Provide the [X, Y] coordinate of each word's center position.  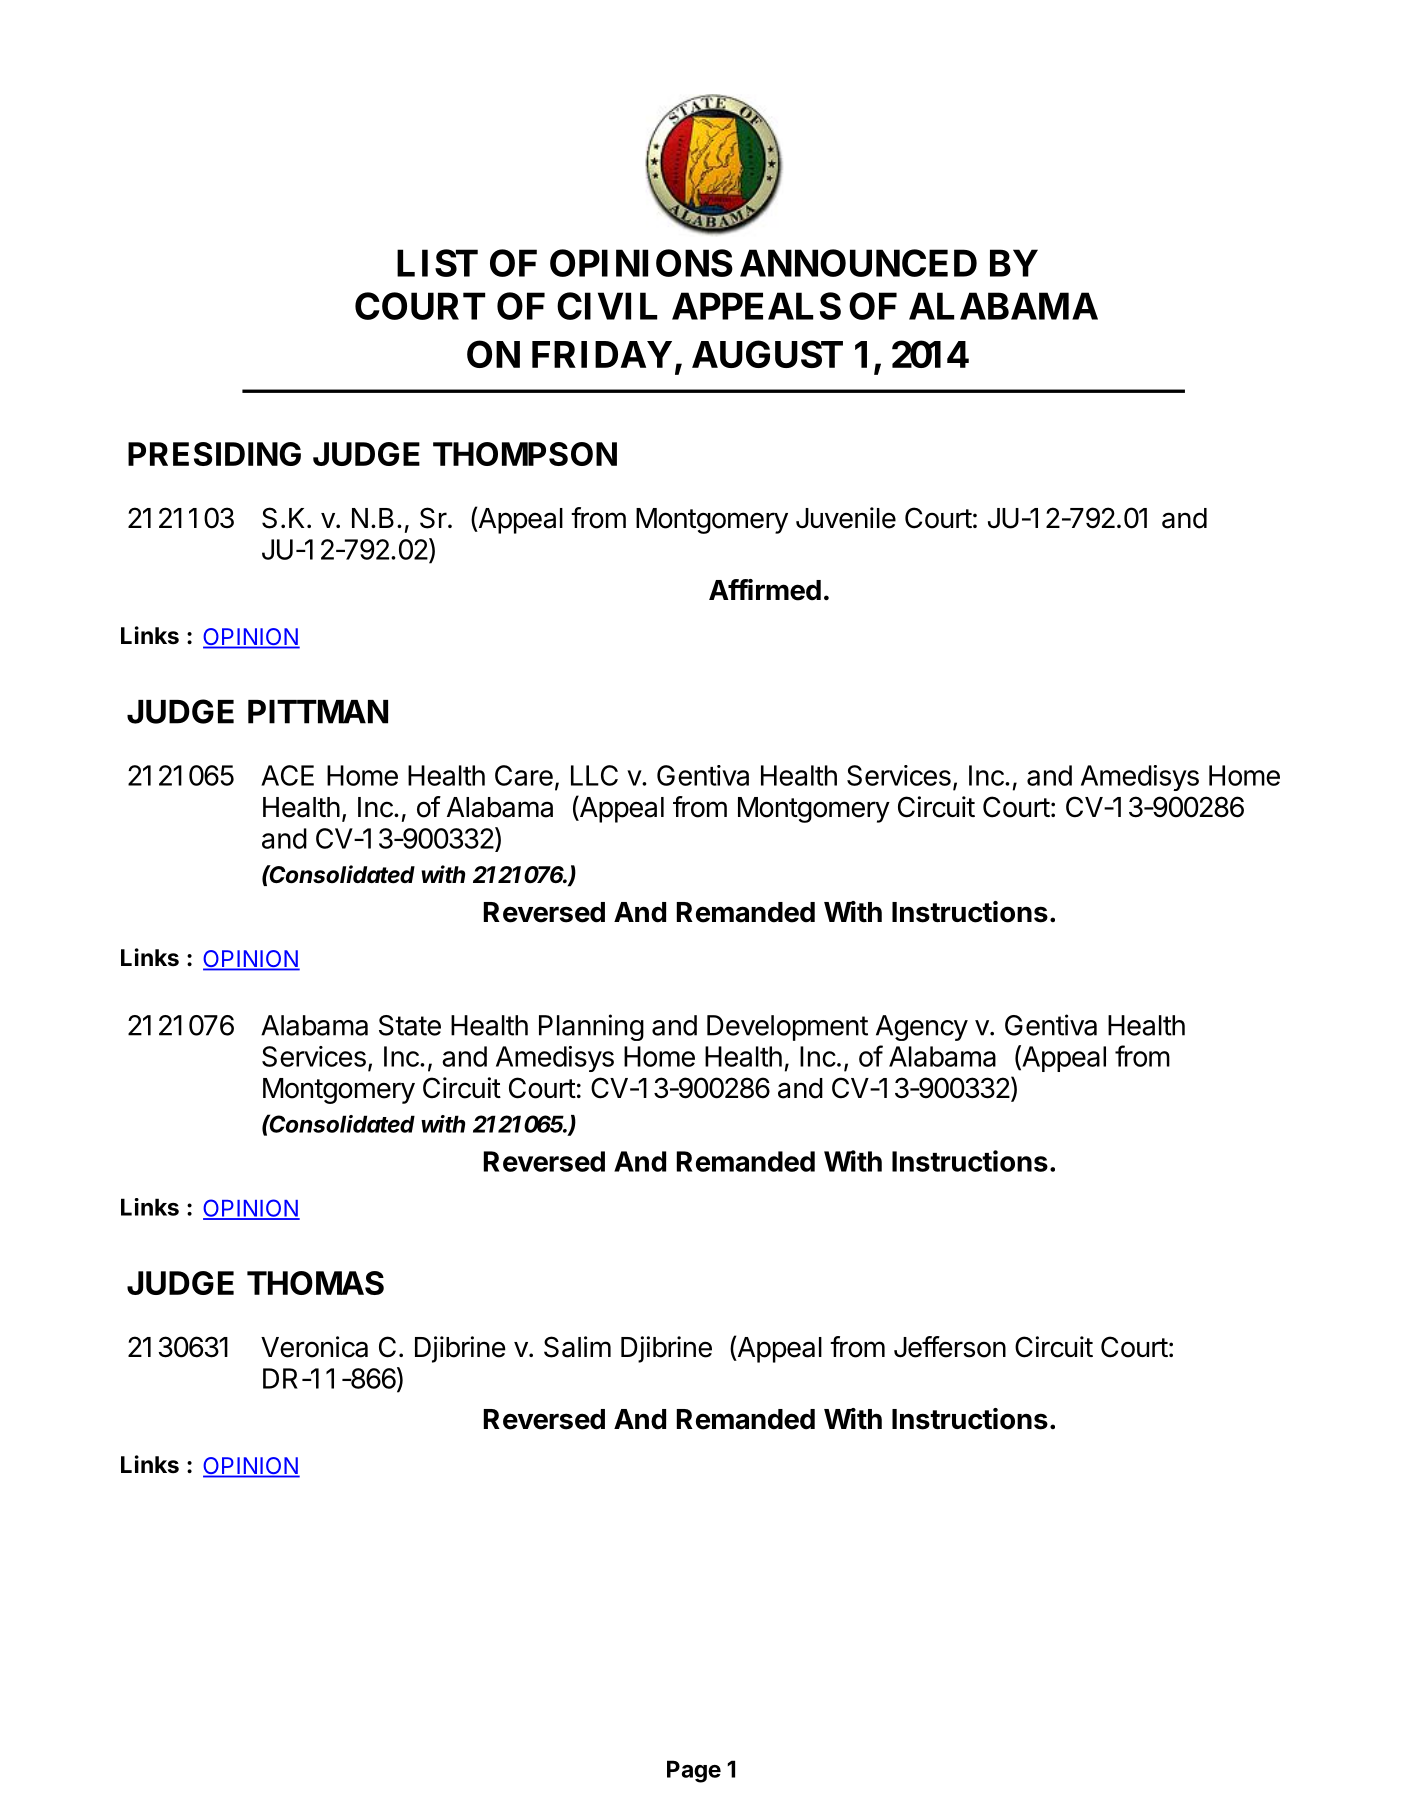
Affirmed [765, 590]
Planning [591, 1027]
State [410, 1025]
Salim [577, 1347]
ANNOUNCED [858, 263]
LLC [594, 775]
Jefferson [950, 1347]
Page [694, 1771]
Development [787, 1028]
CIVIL [607, 306]
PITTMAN [318, 712]
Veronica [314, 1347]
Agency [922, 1028]
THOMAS [315, 1283]
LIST [437, 263]
